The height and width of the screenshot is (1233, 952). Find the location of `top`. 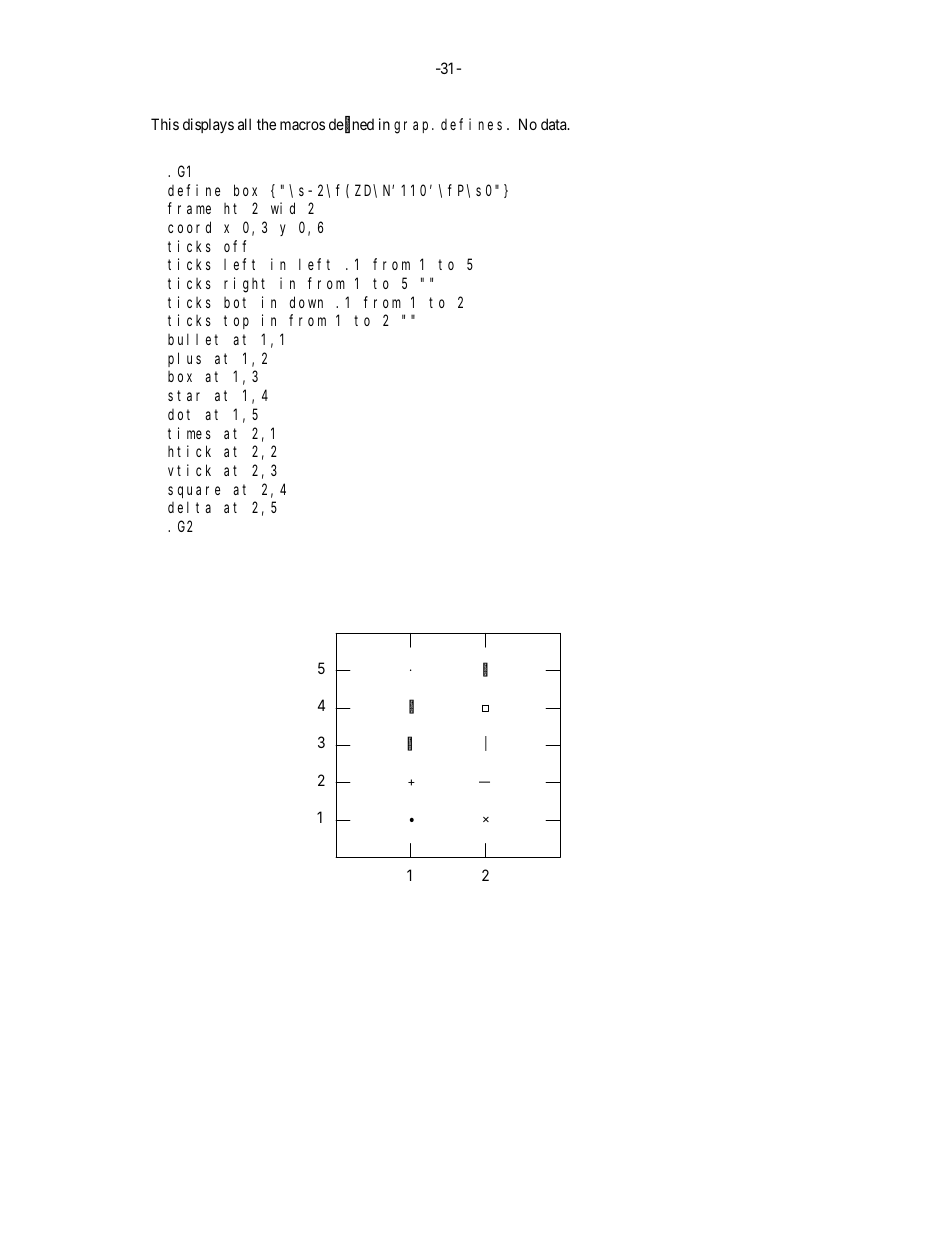

top is located at coordinates (236, 322).
